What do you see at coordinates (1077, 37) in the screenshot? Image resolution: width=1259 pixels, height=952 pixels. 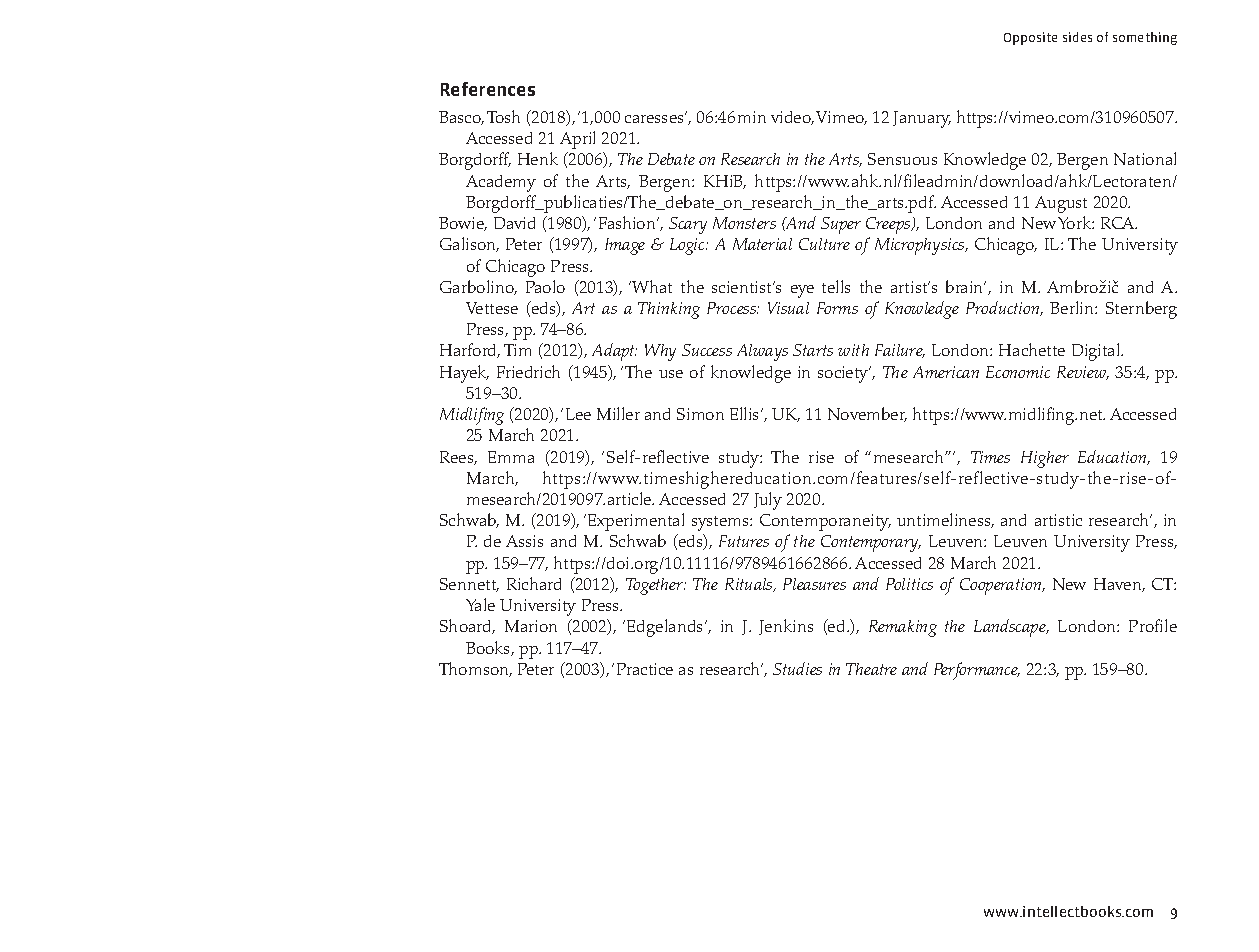 I see `sides` at bounding box center [1077, 37].
